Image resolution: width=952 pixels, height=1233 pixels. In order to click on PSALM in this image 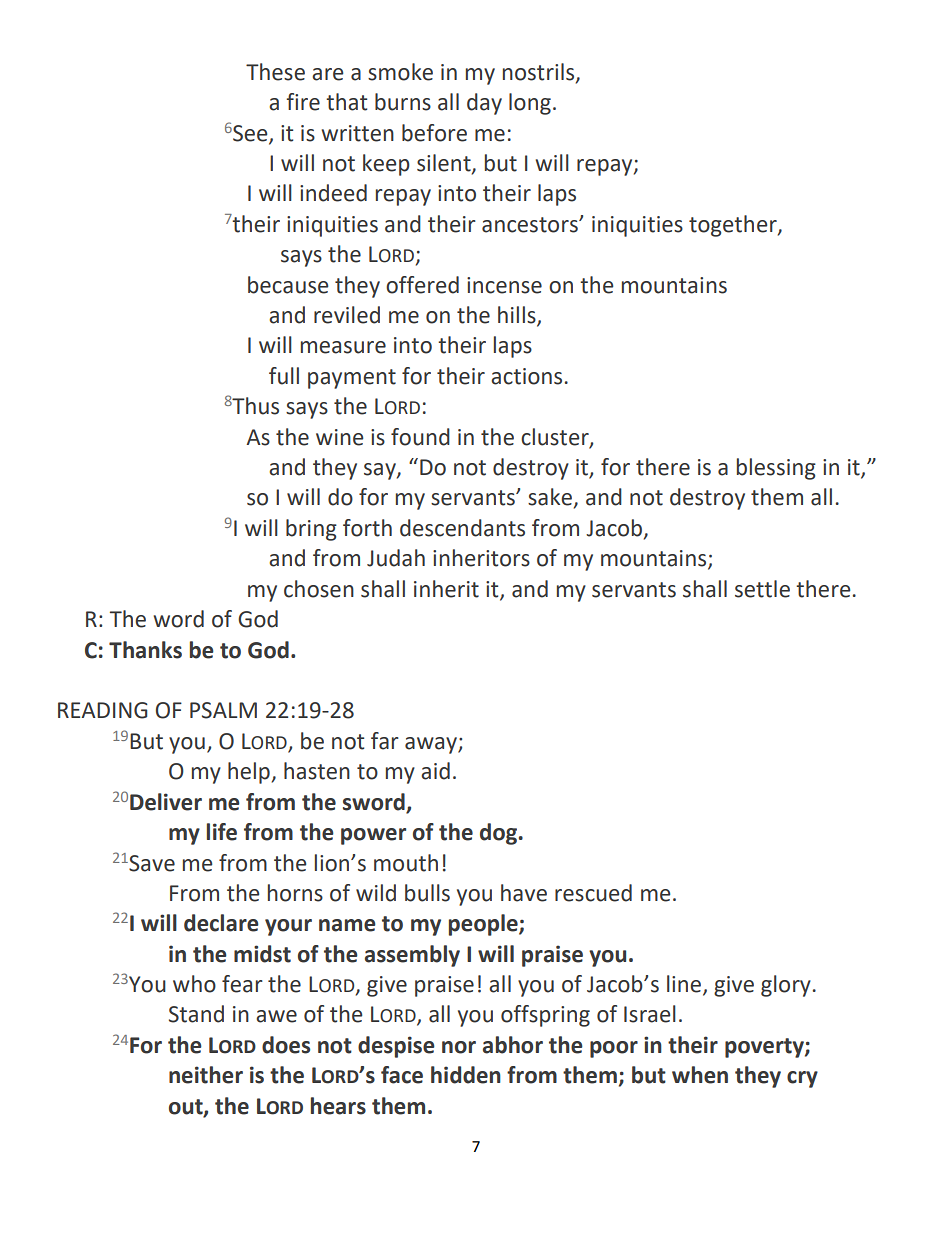, I will do `click(223, 710)`.
